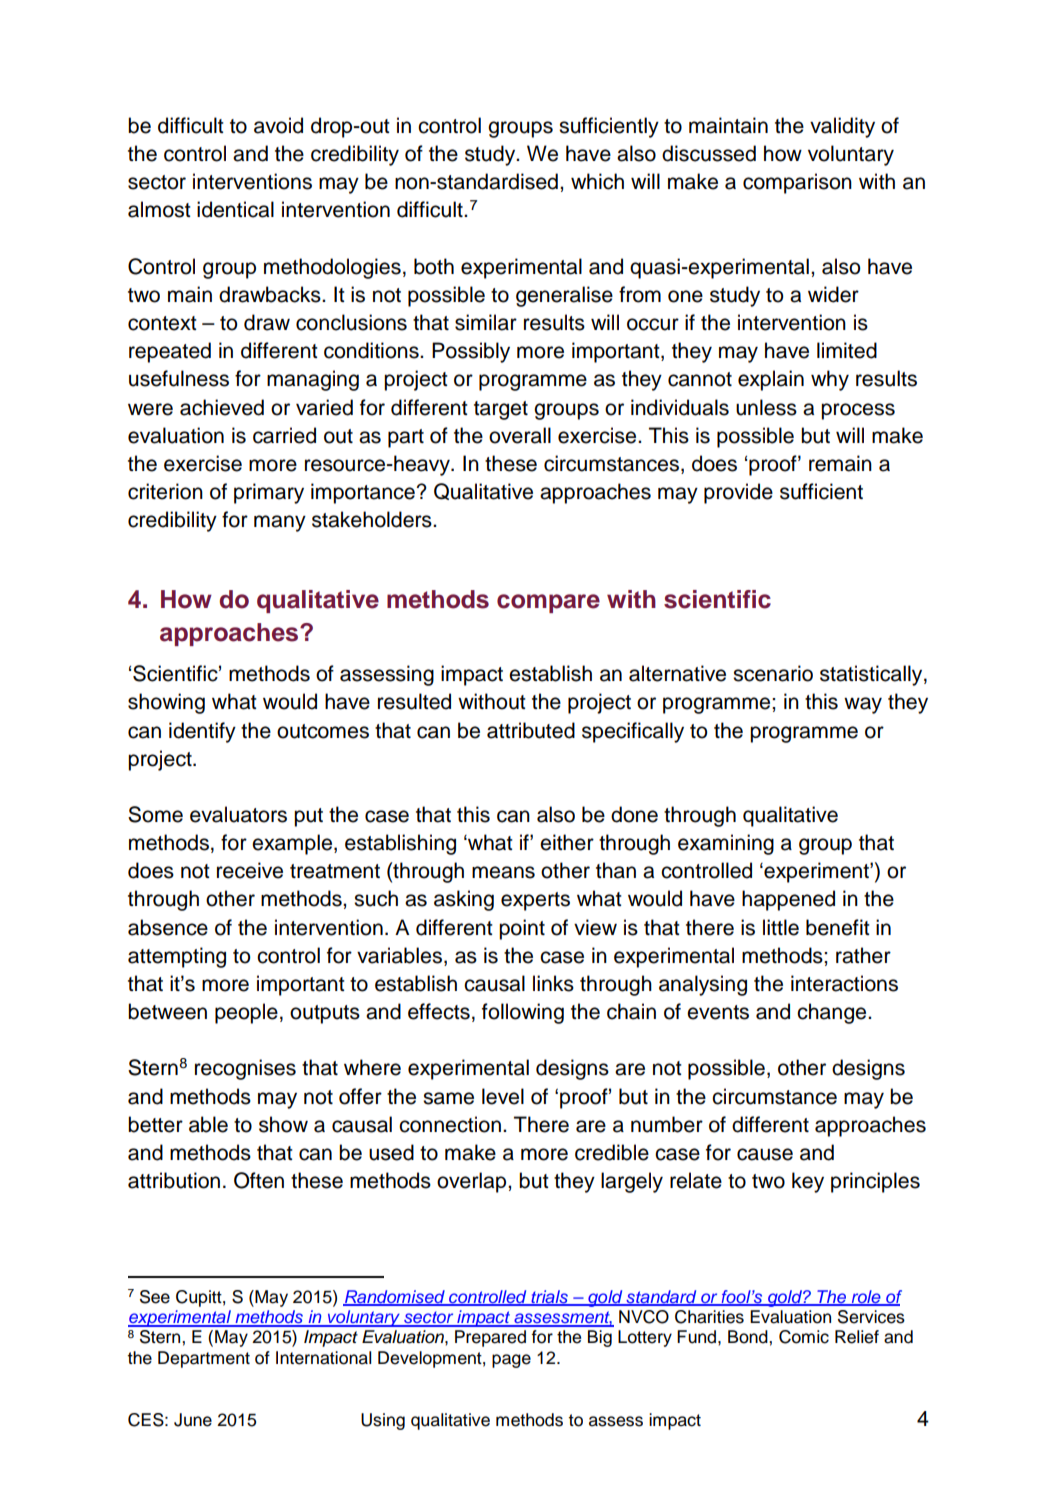 This image has width=1057, height=1494. I want to click on page, so click(511, 1361).
